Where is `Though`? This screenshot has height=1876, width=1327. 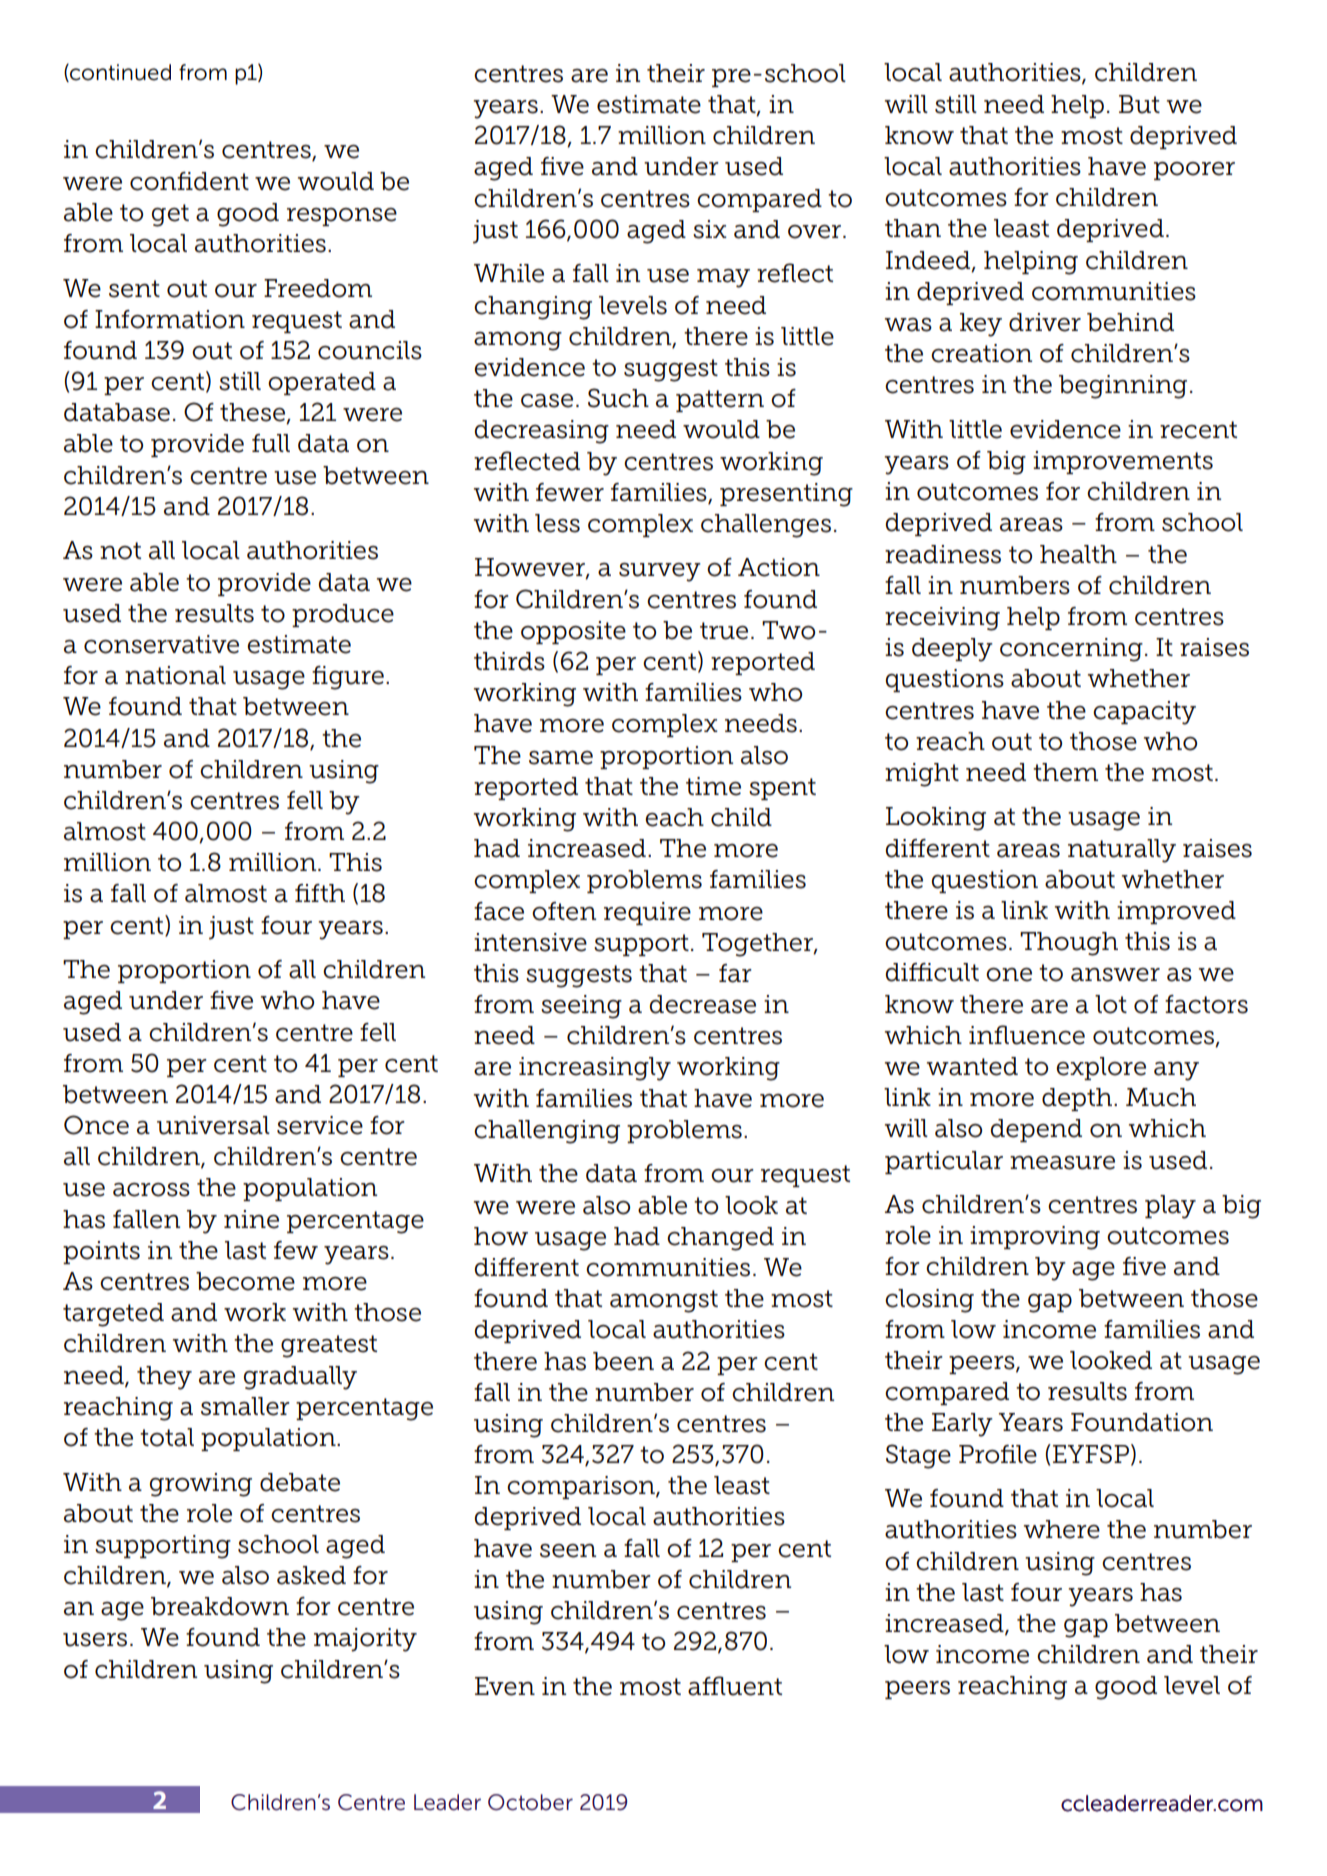 Though is located at coordinates (1069, 944).
